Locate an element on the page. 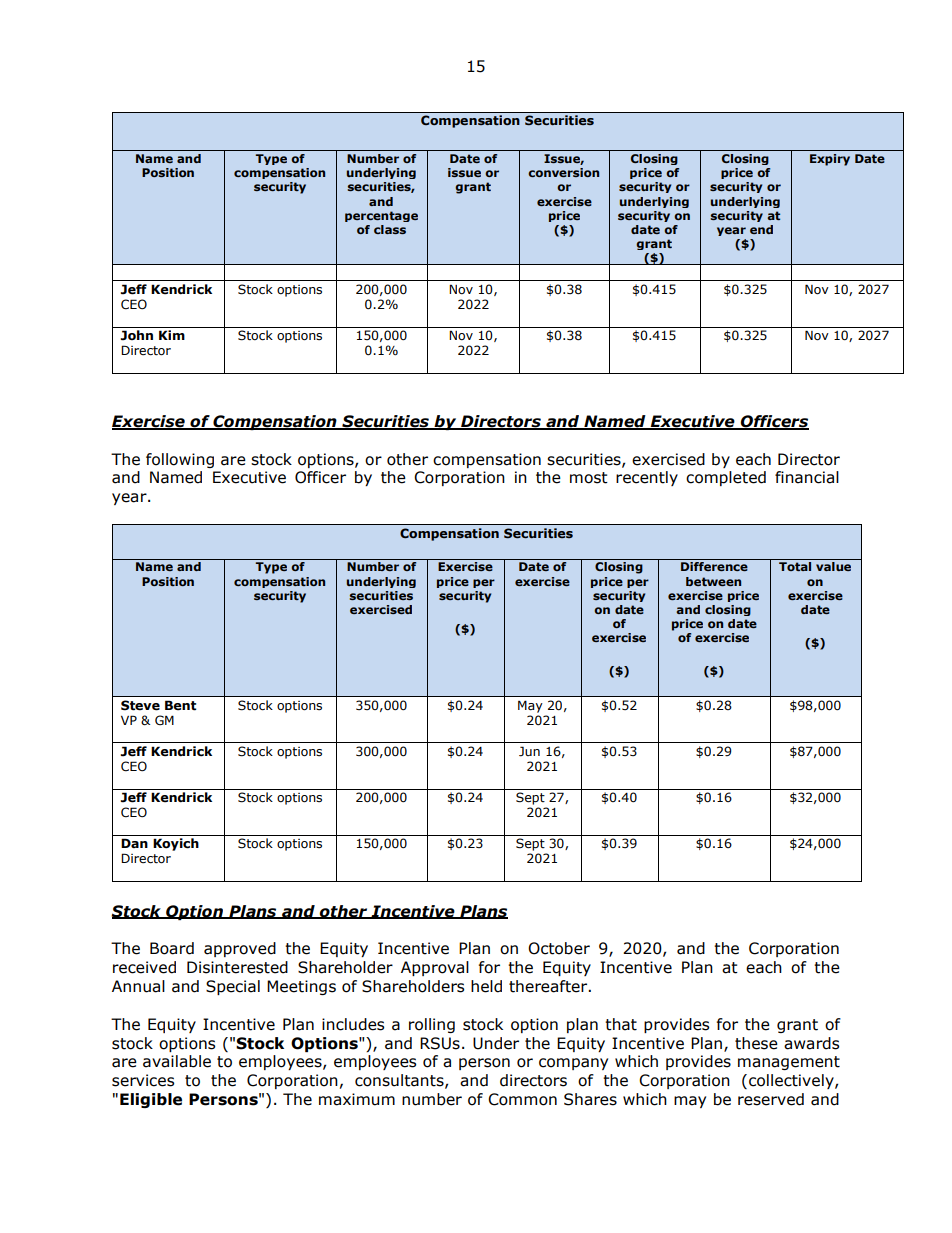 The width and height of the document is (952, 1233). most is located at coordinates (589, 478).
